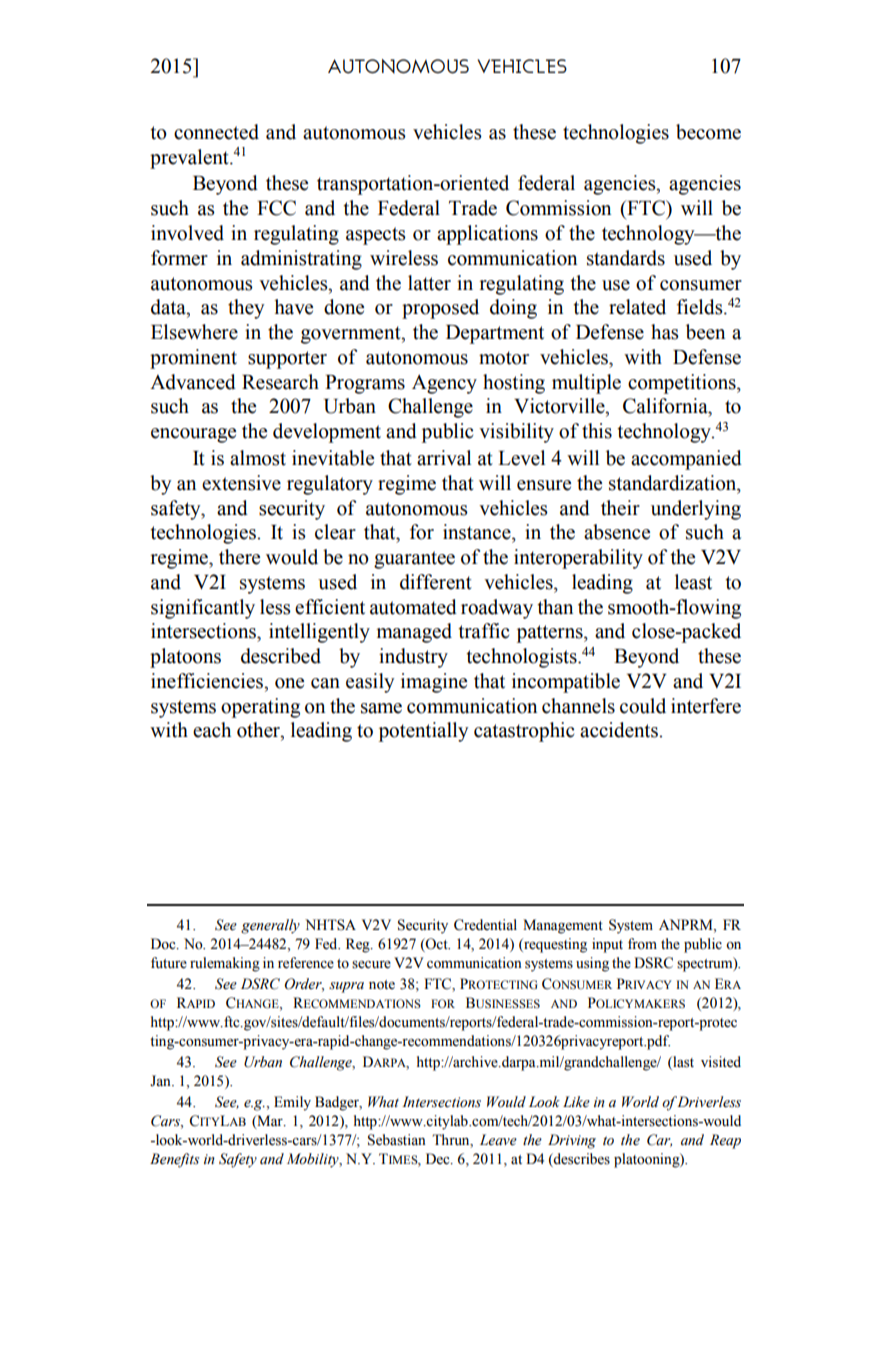  What do you see at coordinates (439, 1159) in the screenshot?
I see `Dec` at bounding box center [439, 1159].
